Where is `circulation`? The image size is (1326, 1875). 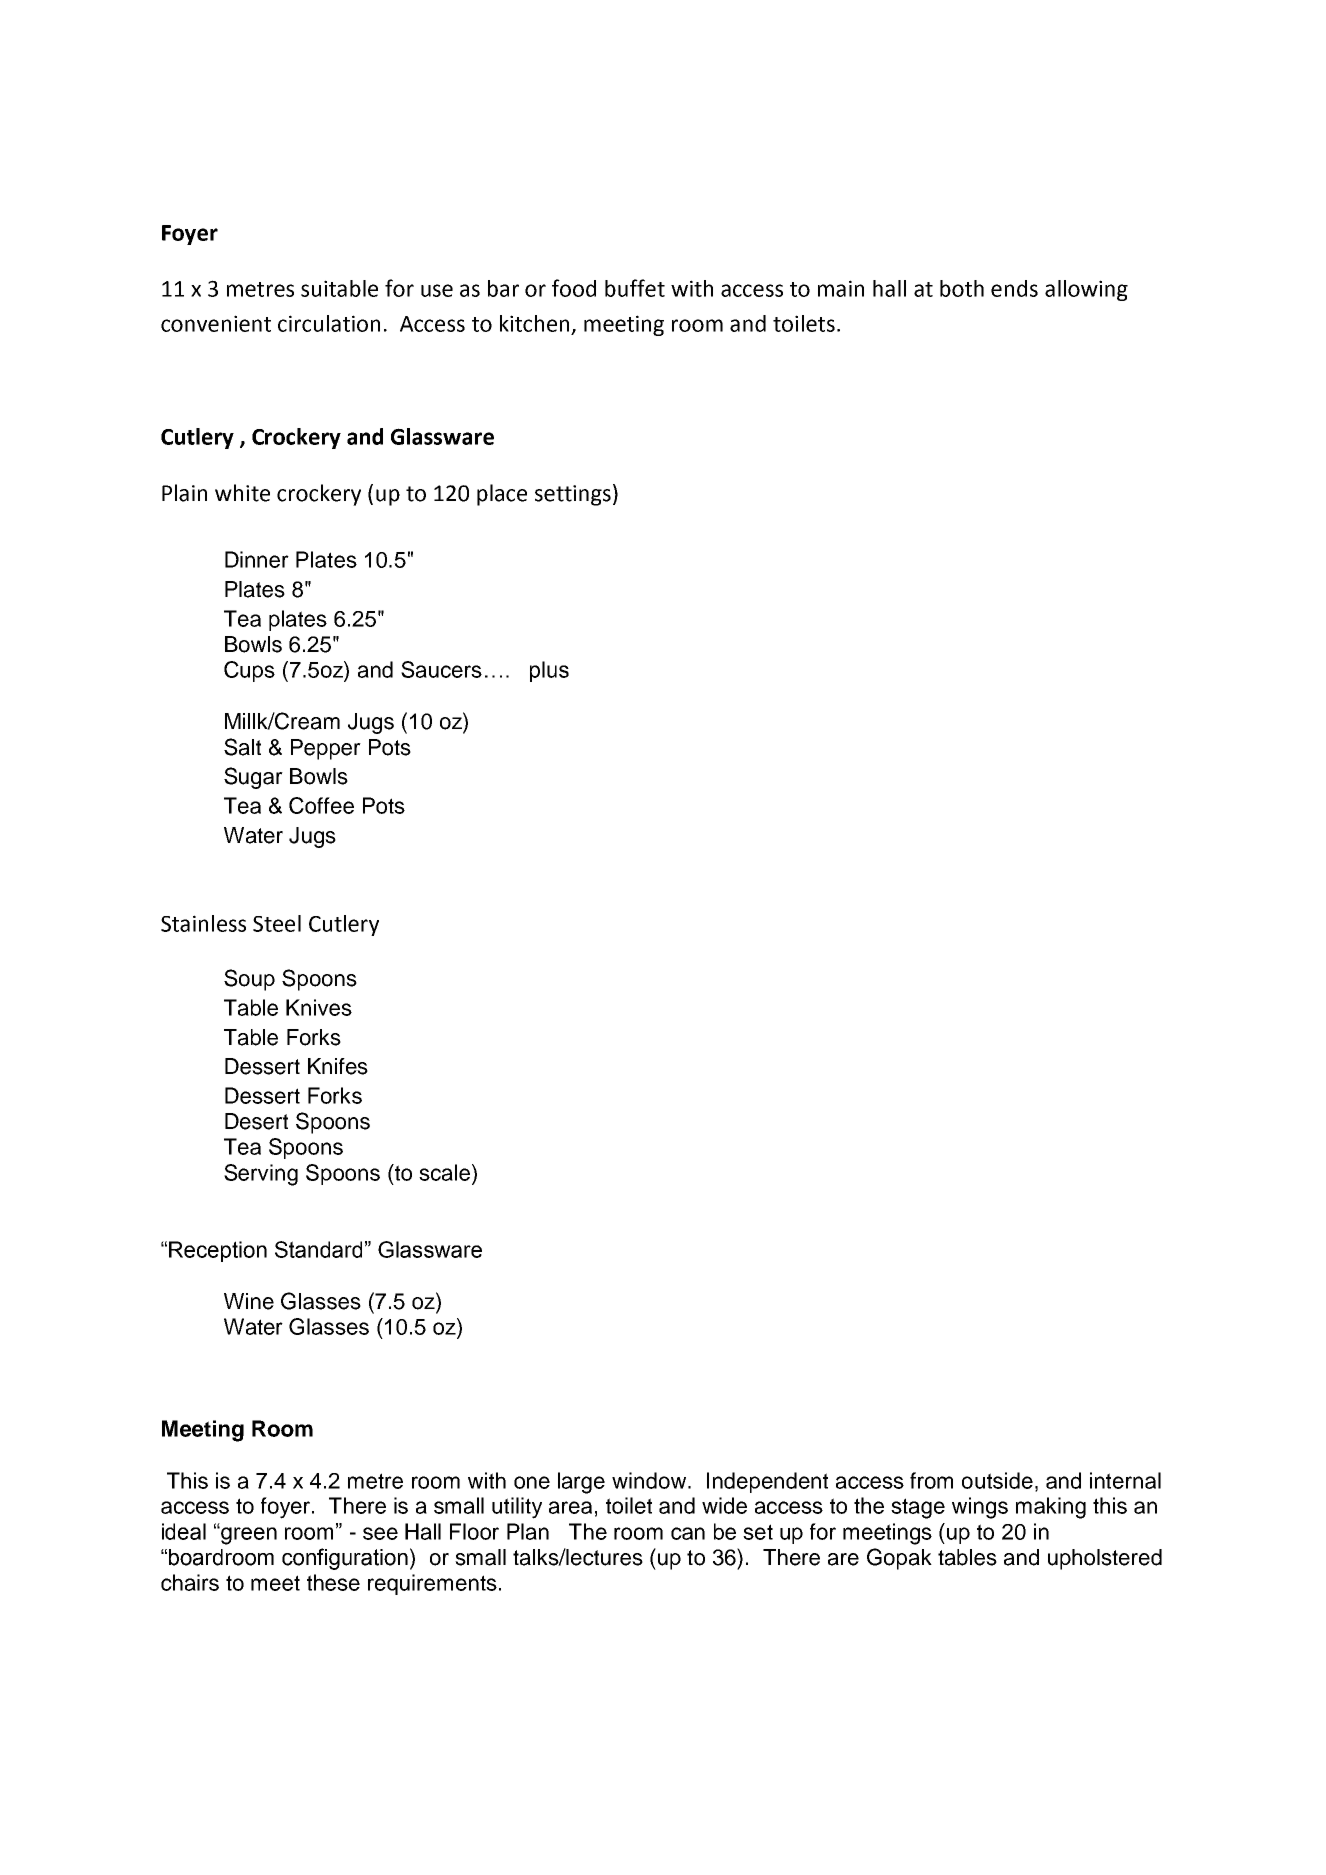
circulation is located at coordinates (329, 323).
